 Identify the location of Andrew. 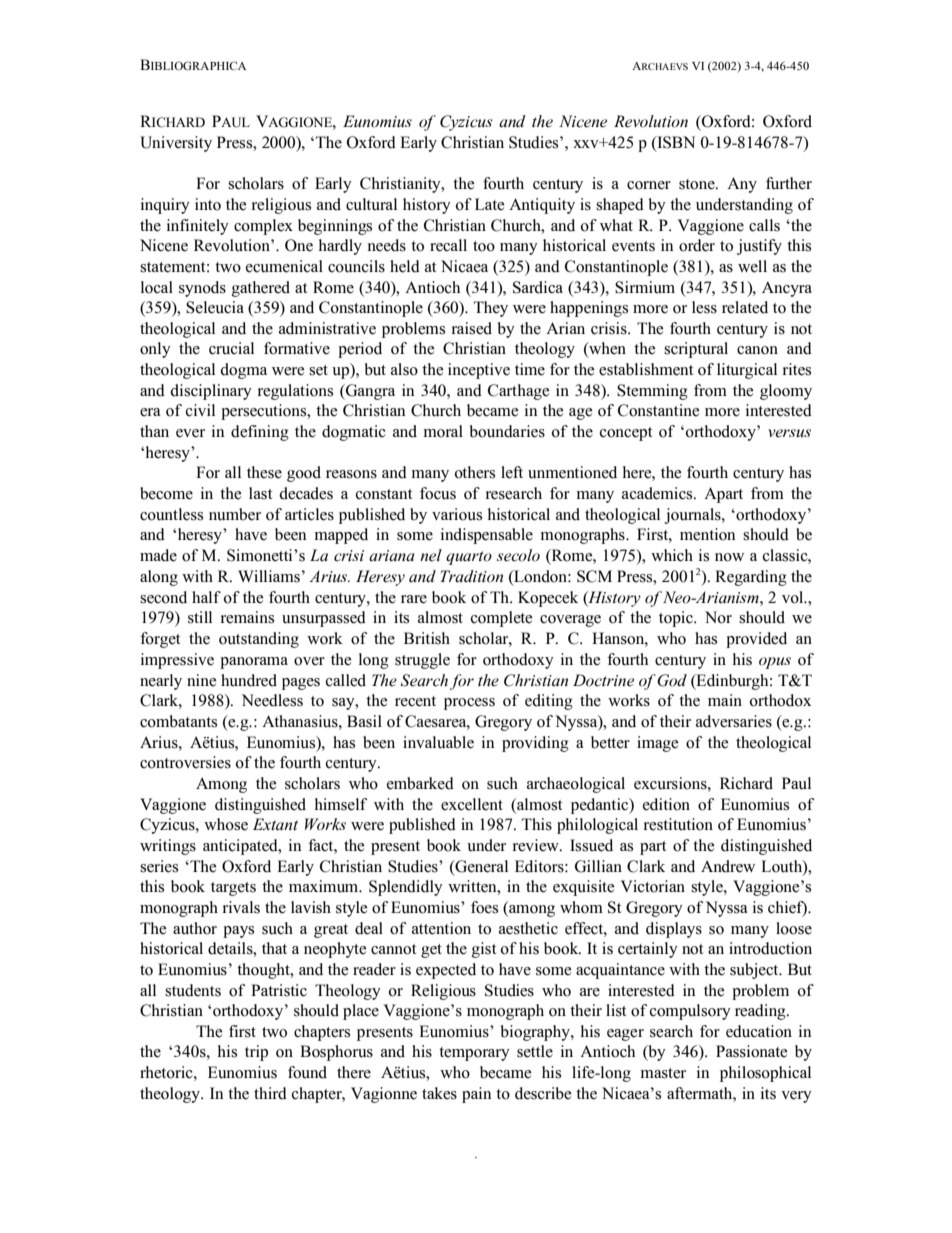
(728, 866).
